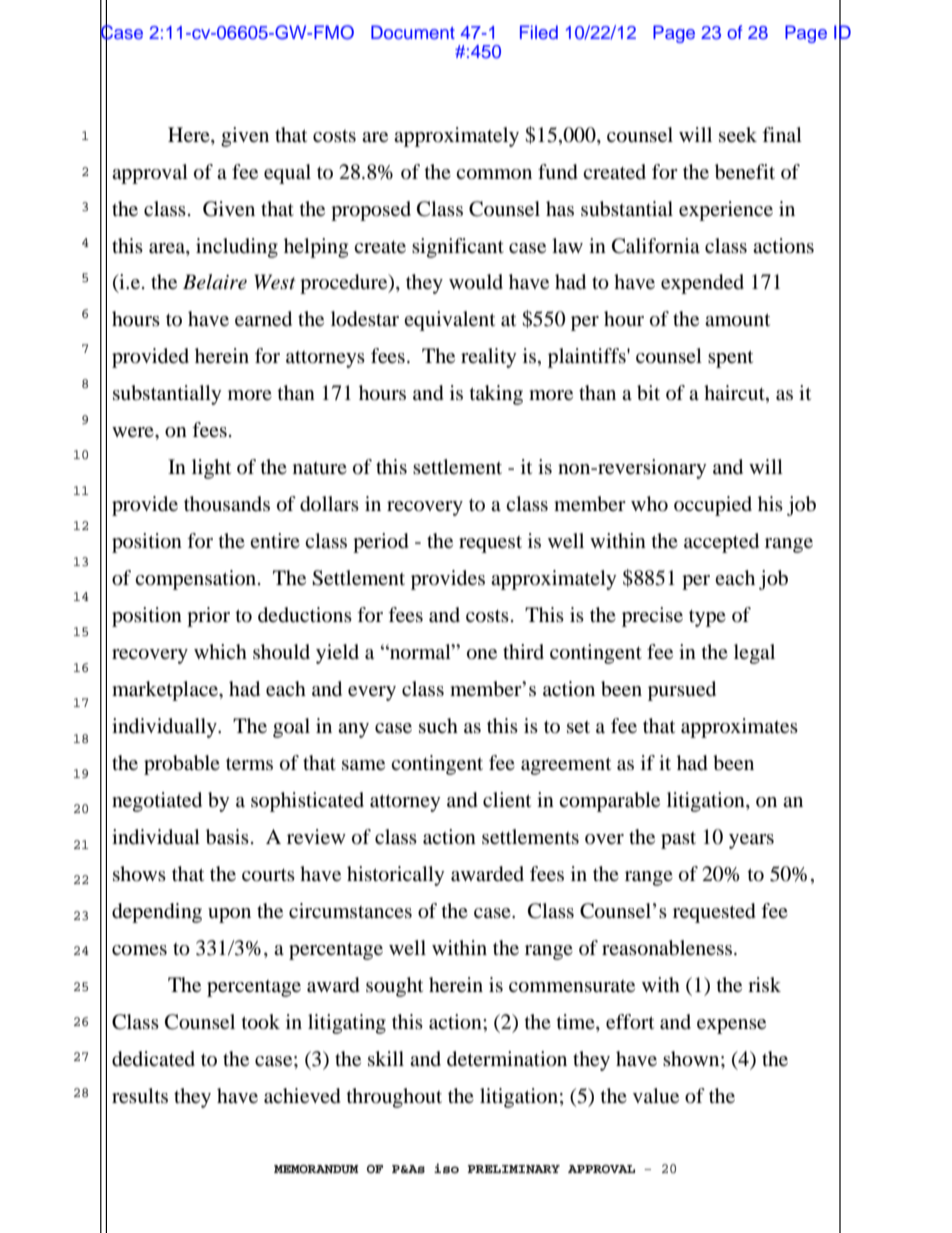 This image has height=1233, width=952. Describe the element at coordinates (413, 32) in the image. I see `Document` at that location.
